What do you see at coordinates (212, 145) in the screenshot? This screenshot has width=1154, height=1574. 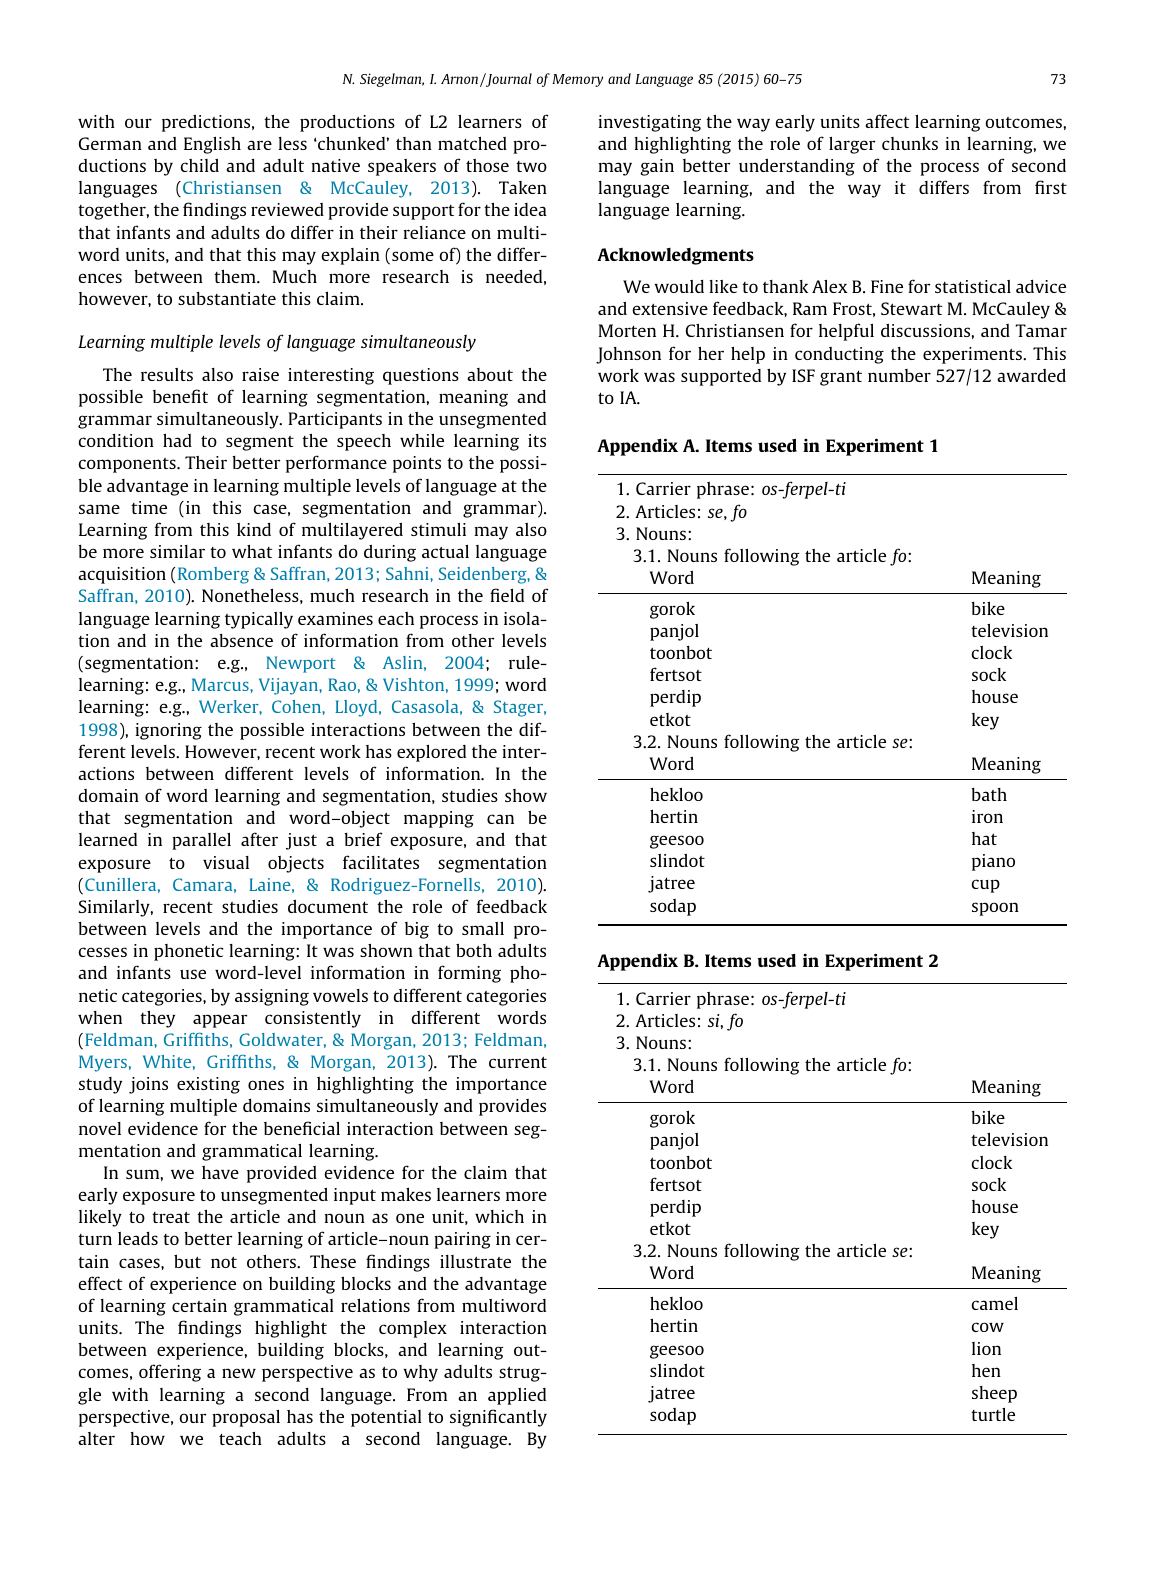 I see `English` at bounding box center [212, 145].
